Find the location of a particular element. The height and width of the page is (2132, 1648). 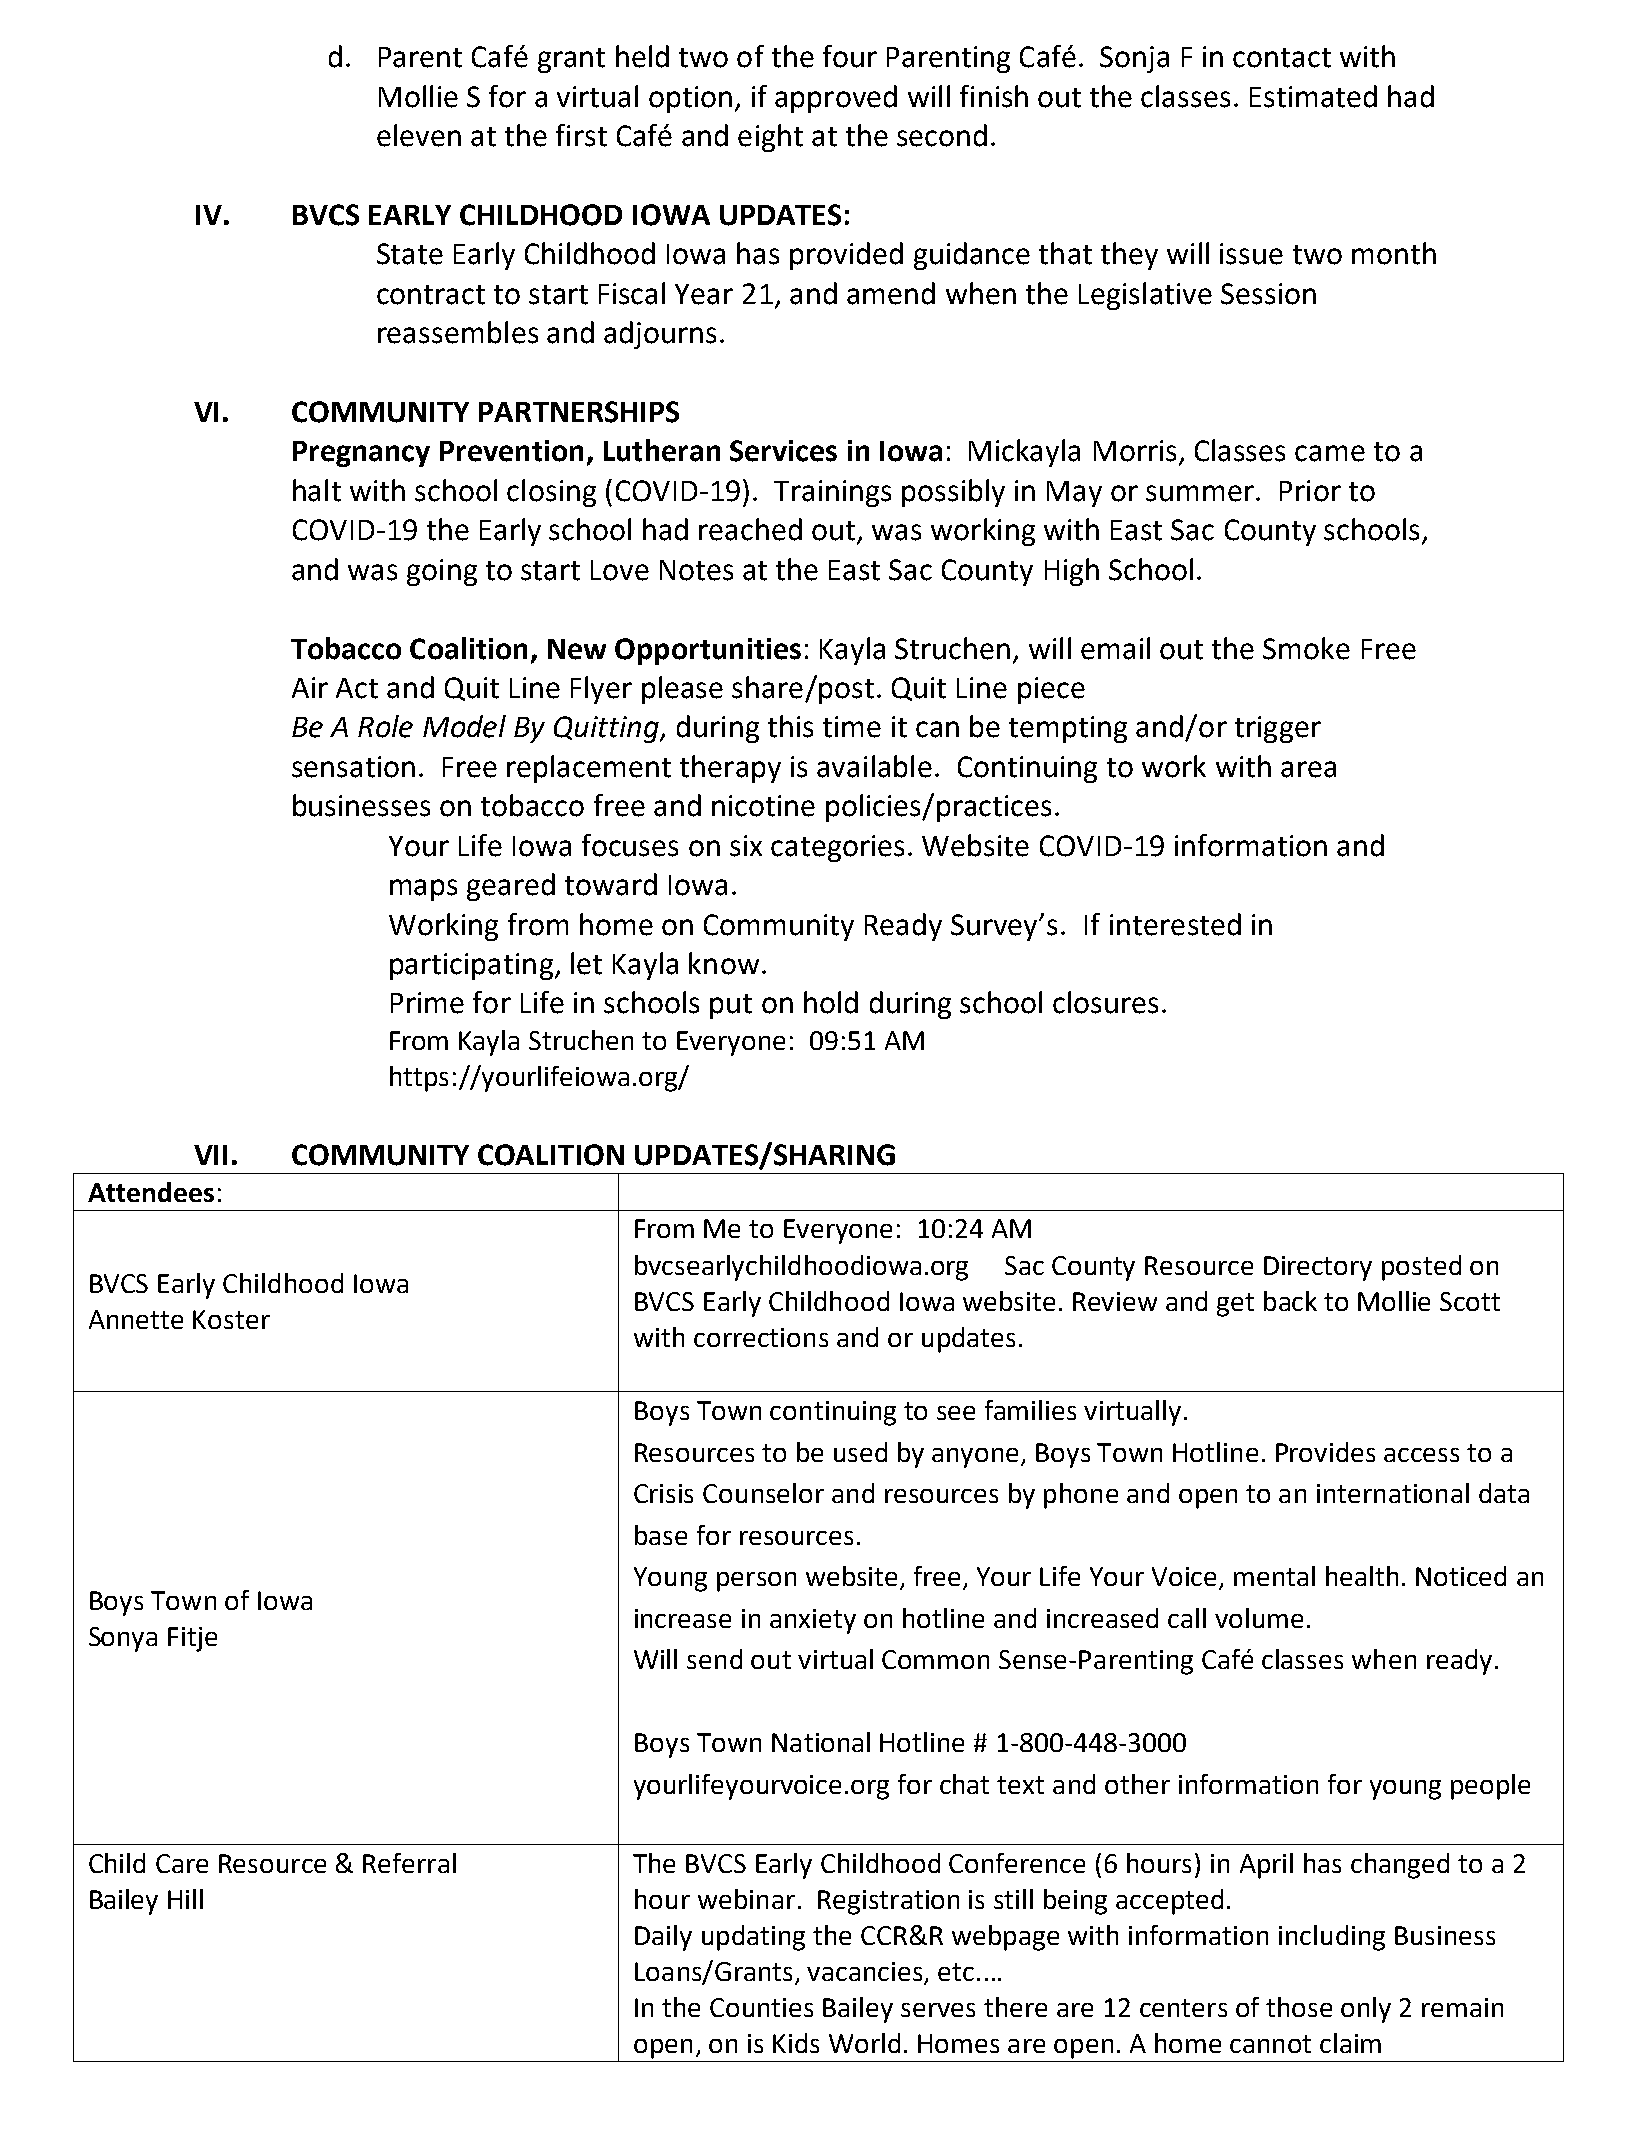

Estimated is located at coordinates (1313, 96).
